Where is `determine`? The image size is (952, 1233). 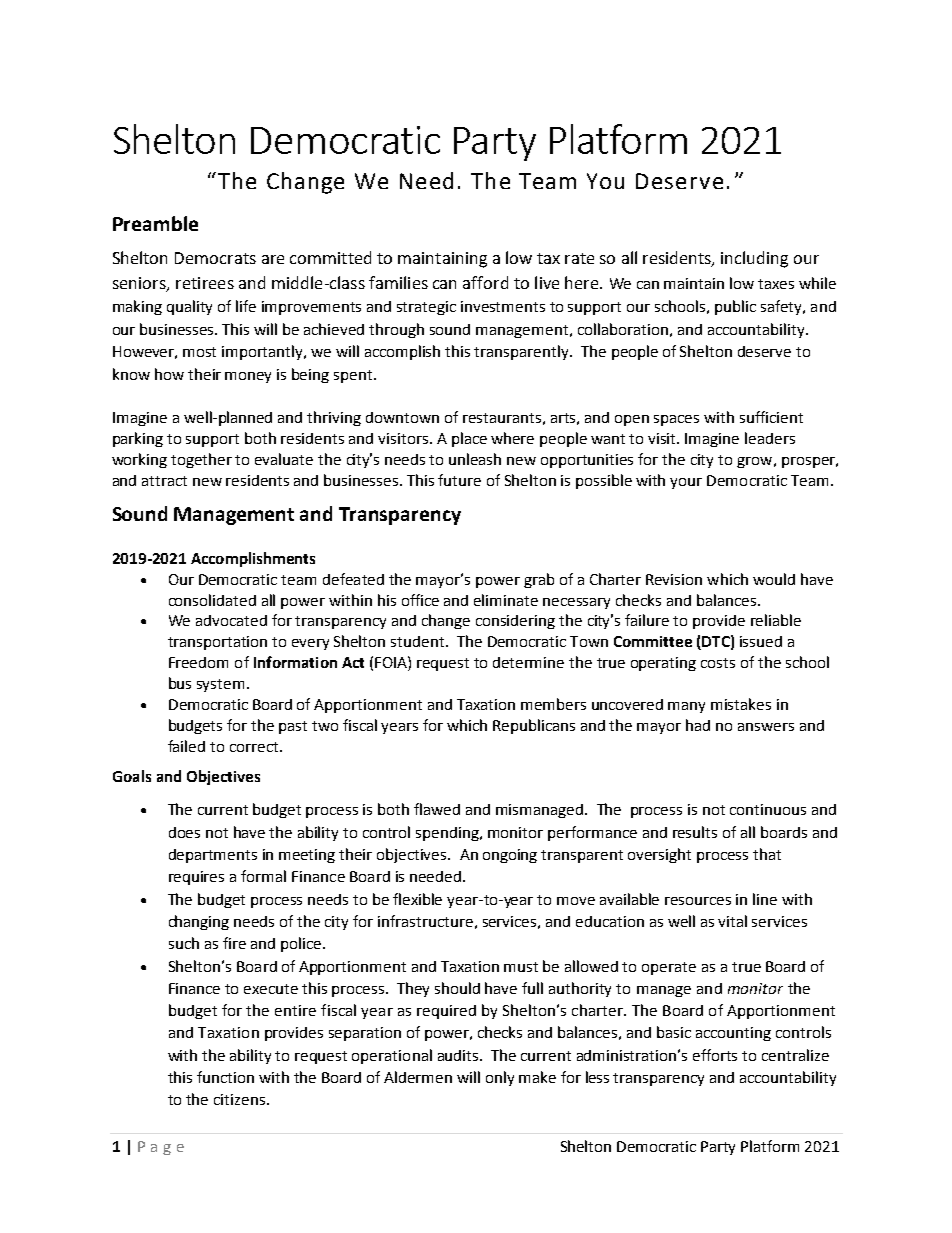 determine is located at coordinates (528, 662).
